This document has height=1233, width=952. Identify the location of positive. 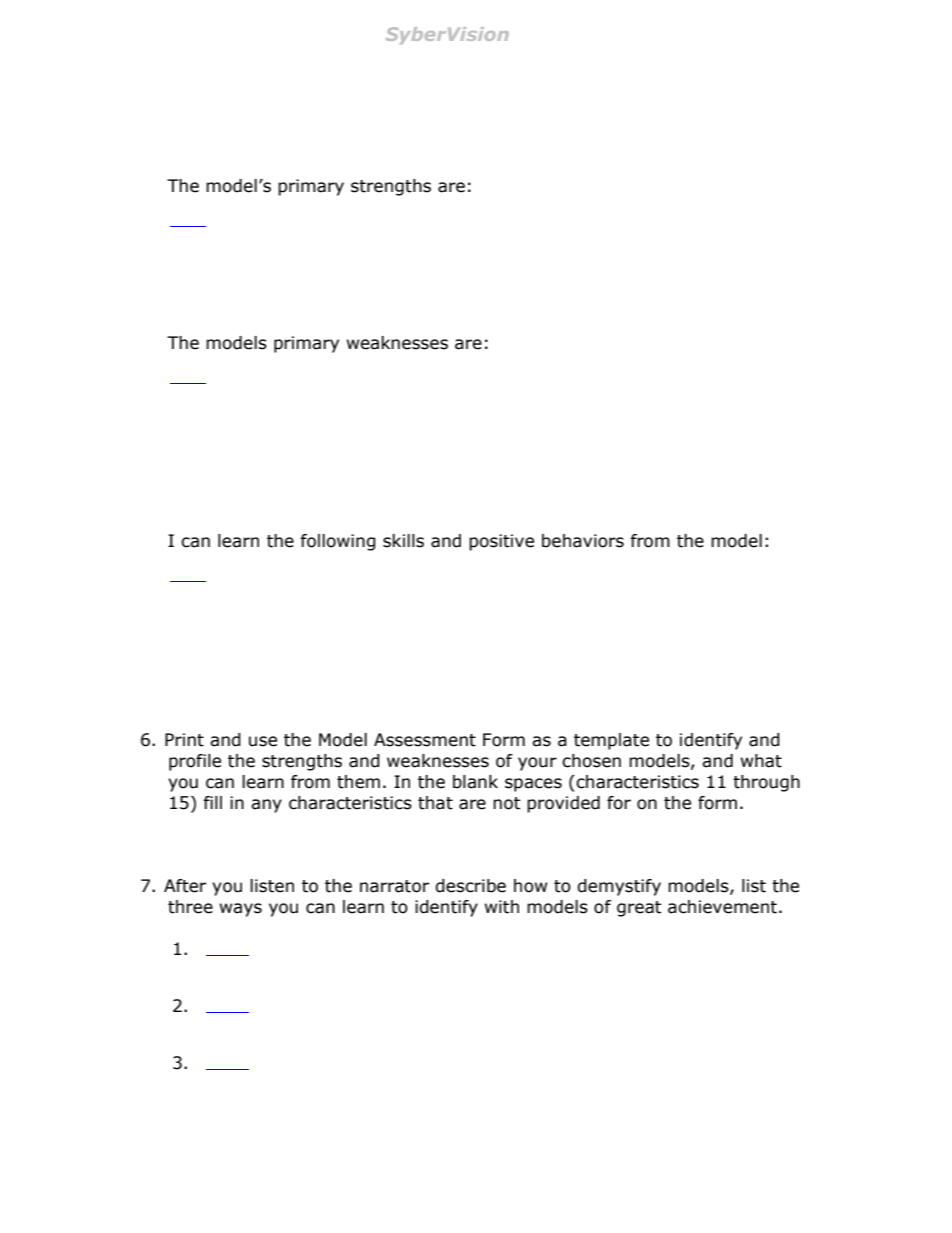
(501, 542).
